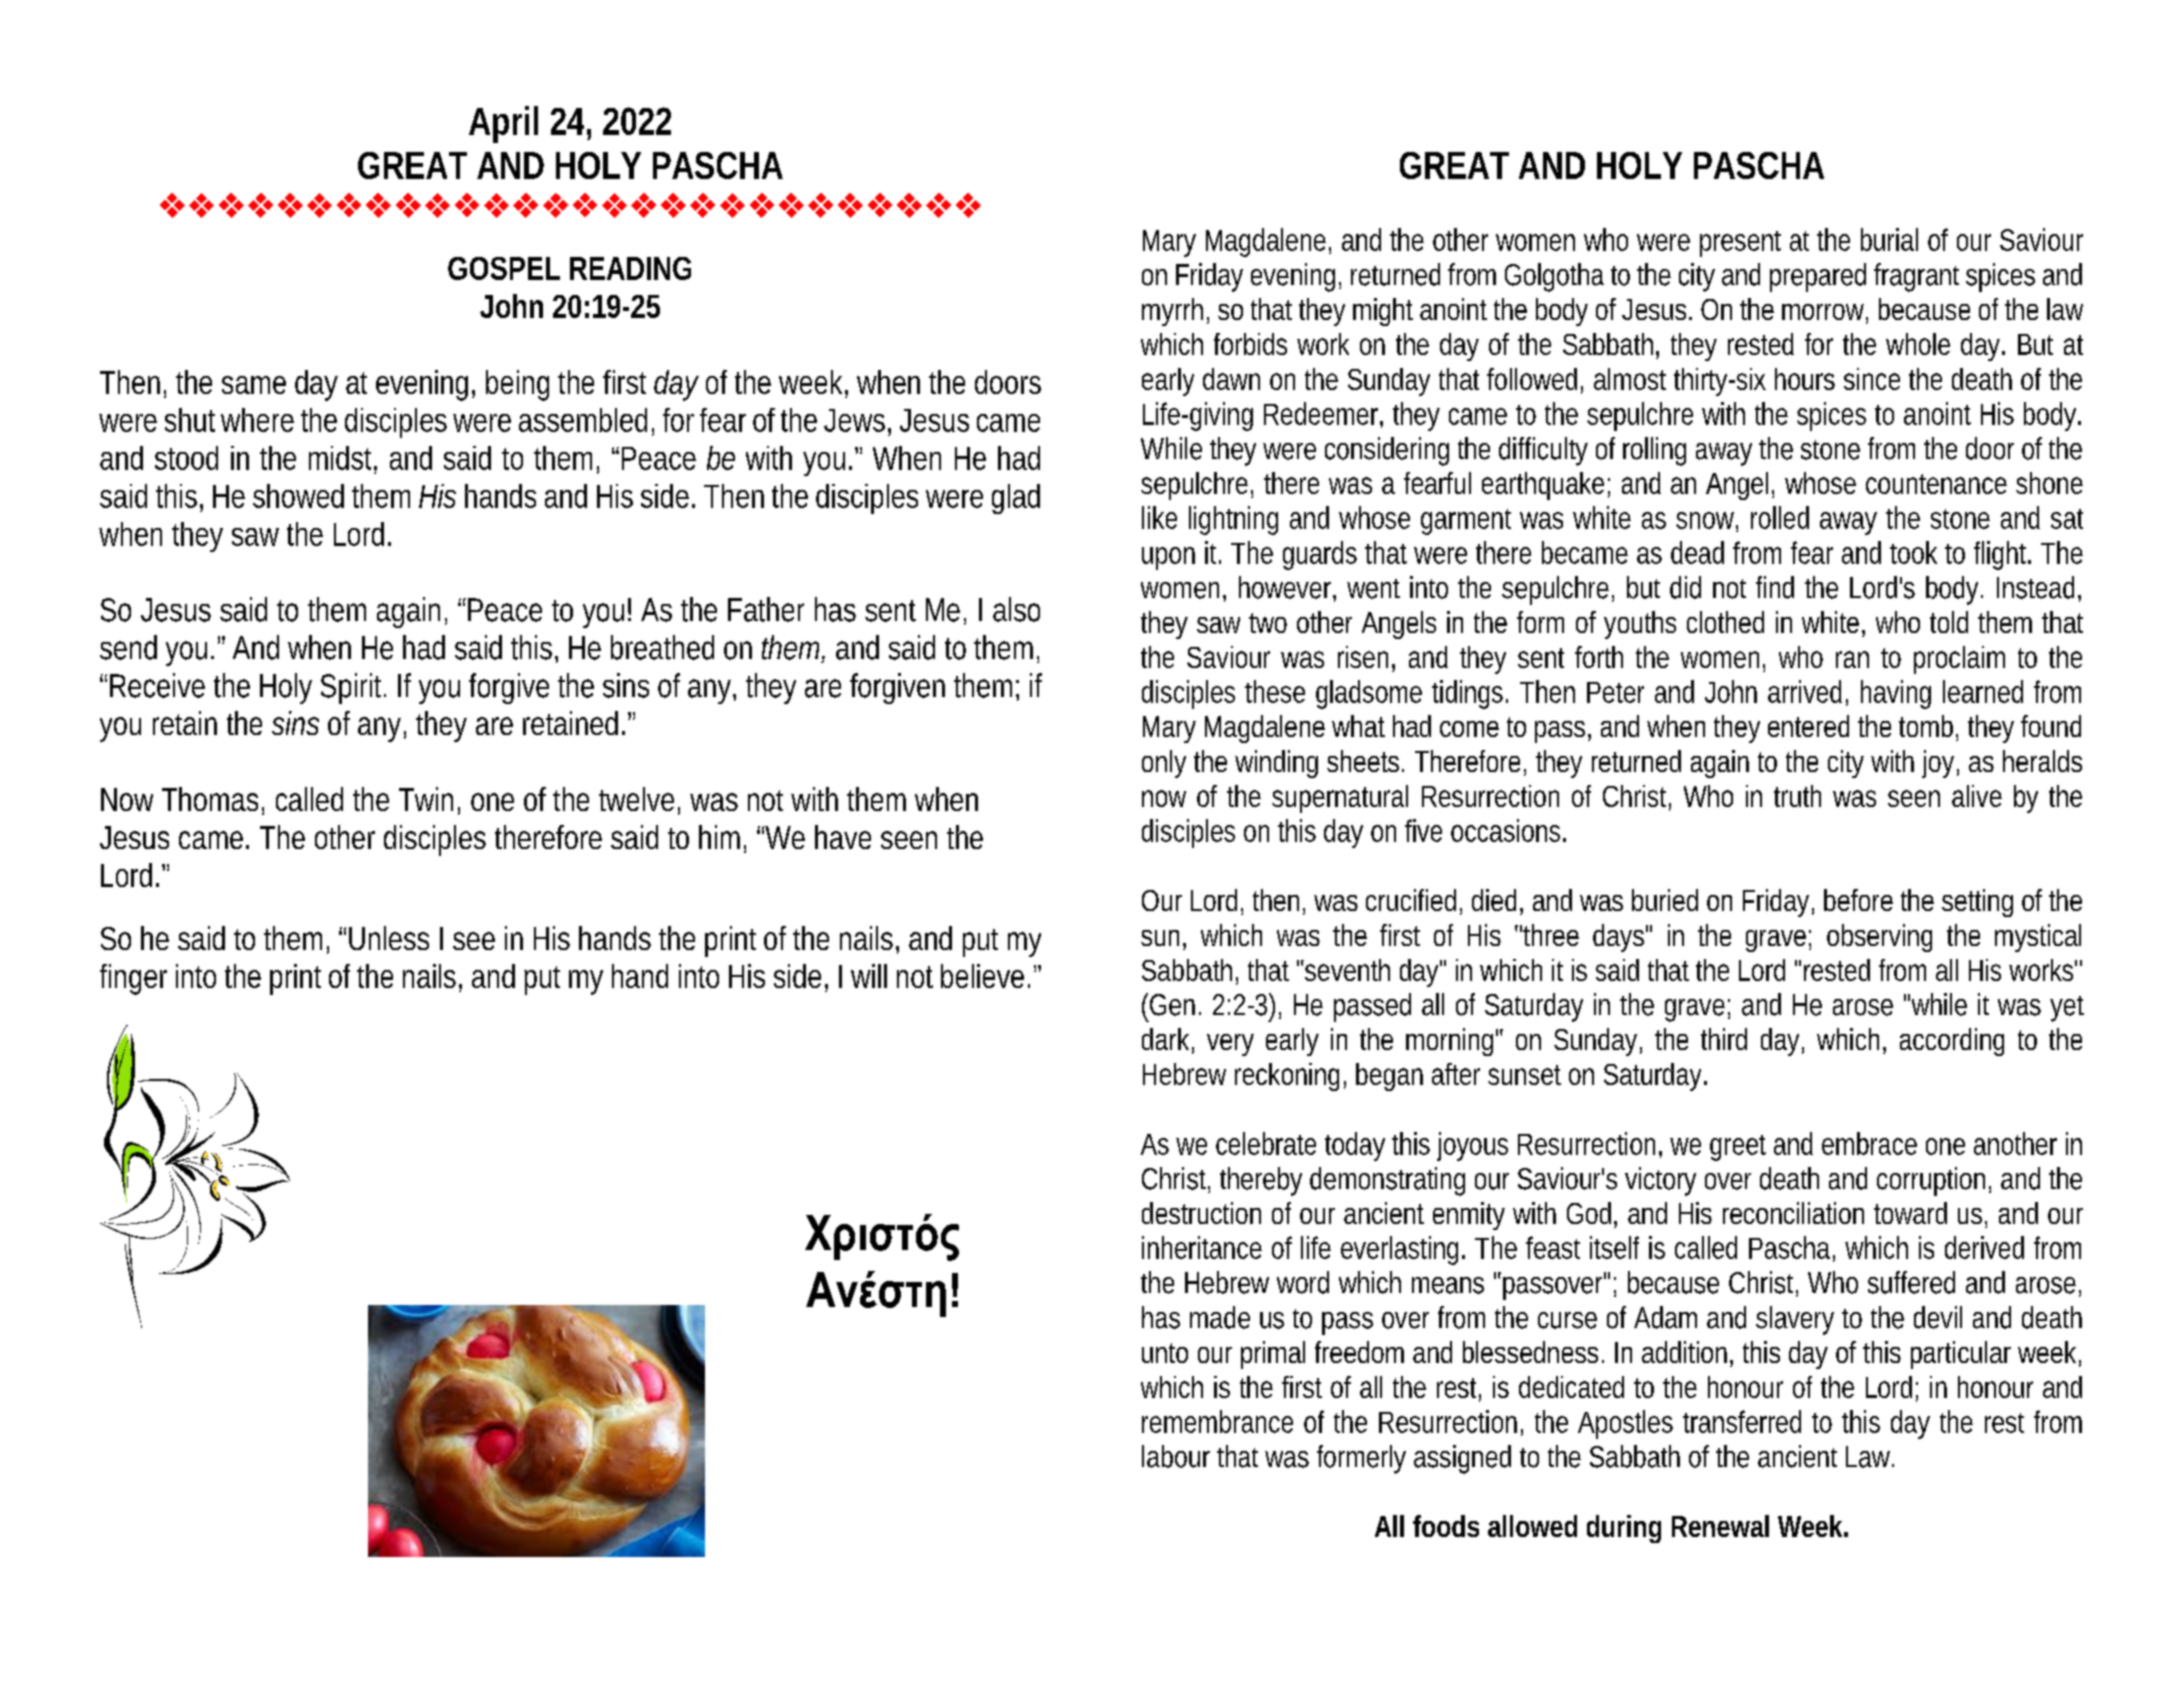  I want to click on remembrance, so click(1217, 1421).
